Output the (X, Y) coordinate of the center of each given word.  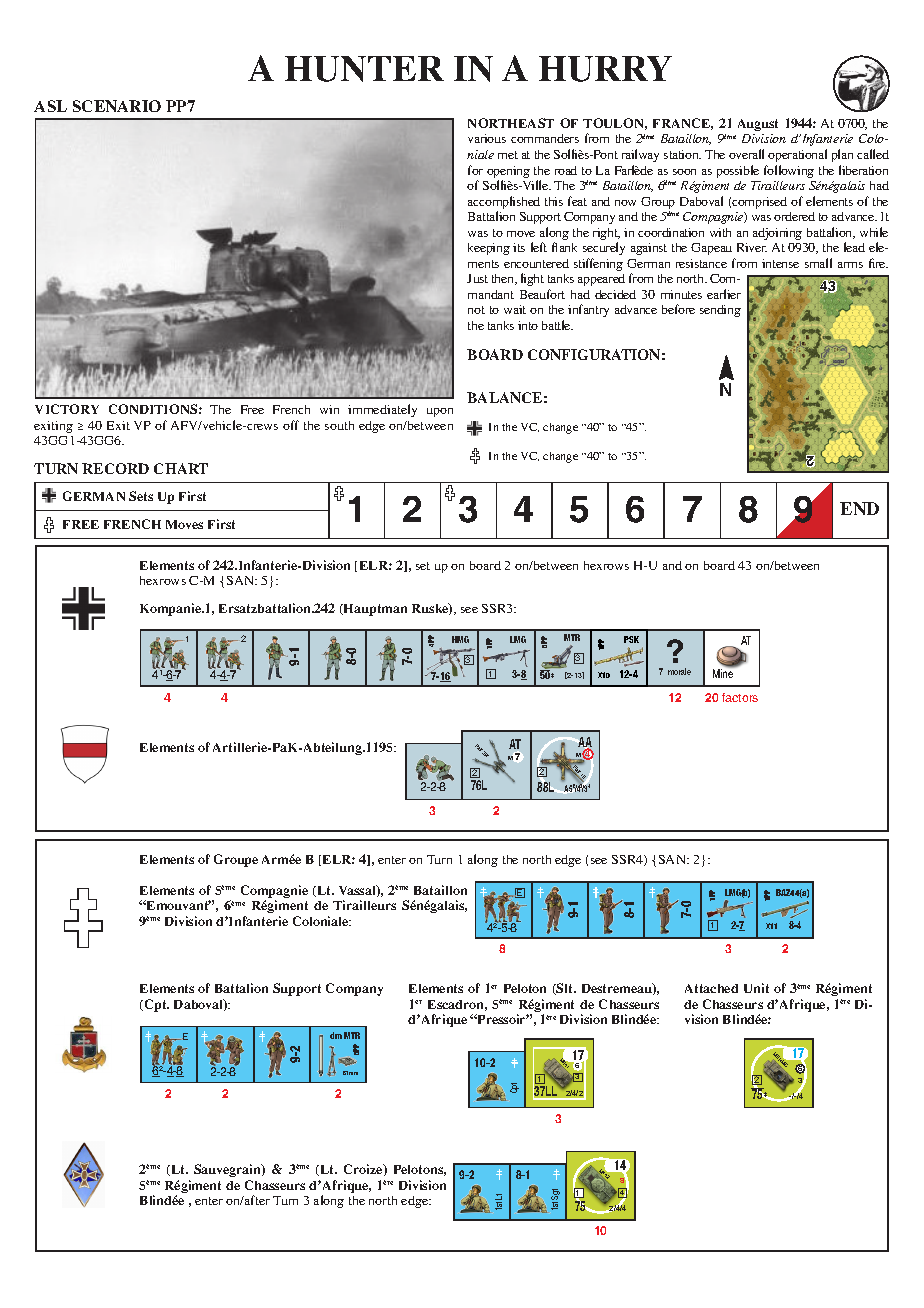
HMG (460, 639)
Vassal (358, 891)
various (487, 138)
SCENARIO (117, 106)
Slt (565, 989)
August (758, 125)
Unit (756, 988)
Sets (141, 496)
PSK (631, 639)
